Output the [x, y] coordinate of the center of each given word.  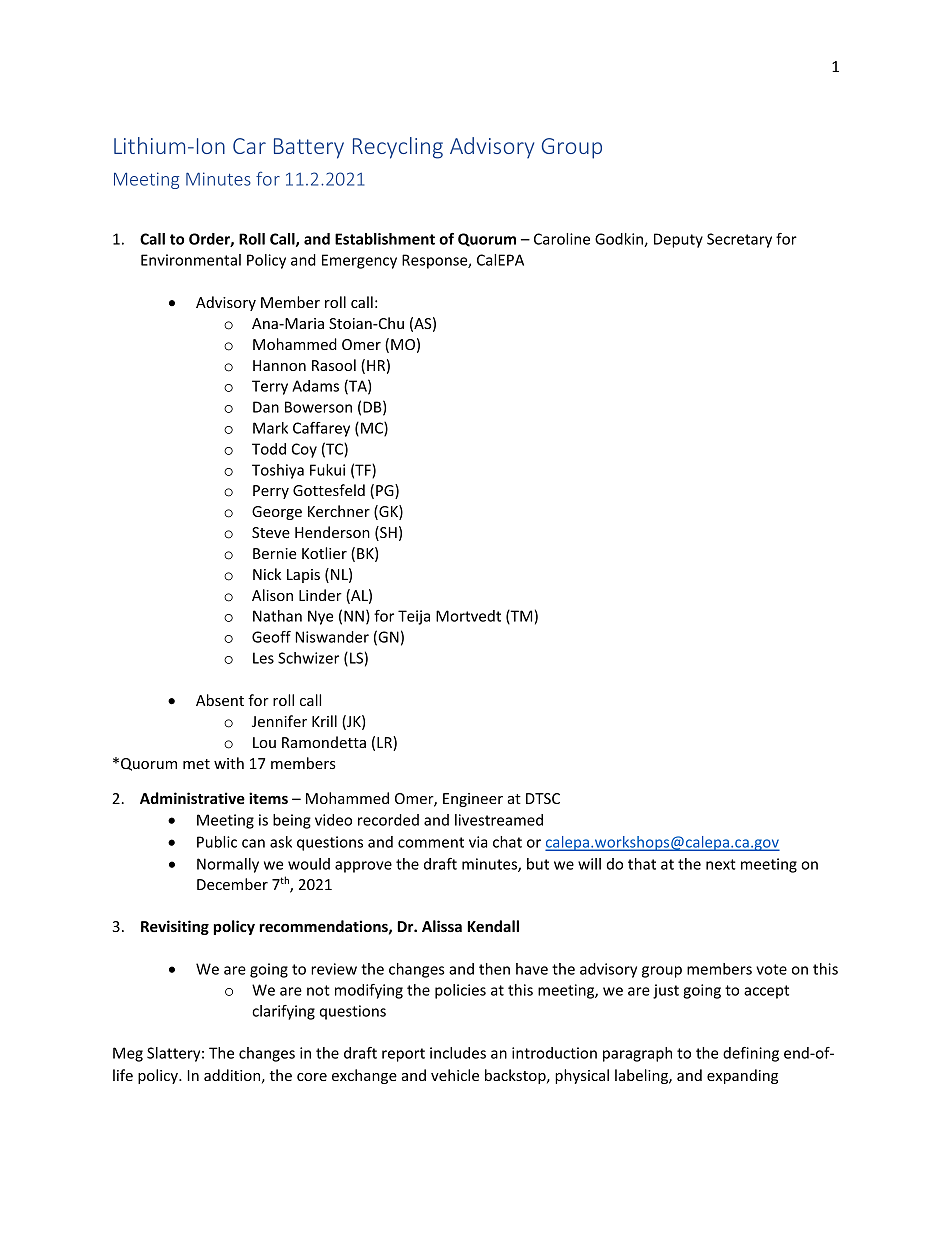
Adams [315, 386]
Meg [128, 1054]
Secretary [739, 240]
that [642, 864]
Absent [220, 700]
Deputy [678, 240]
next [721, 864]
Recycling [398, 148]
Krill [324, 721]
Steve [271, 532]
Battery [309, 148]
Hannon [279, 365]
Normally [228, 865]
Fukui [327, 470]
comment [431, 842]
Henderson [332, 532]
